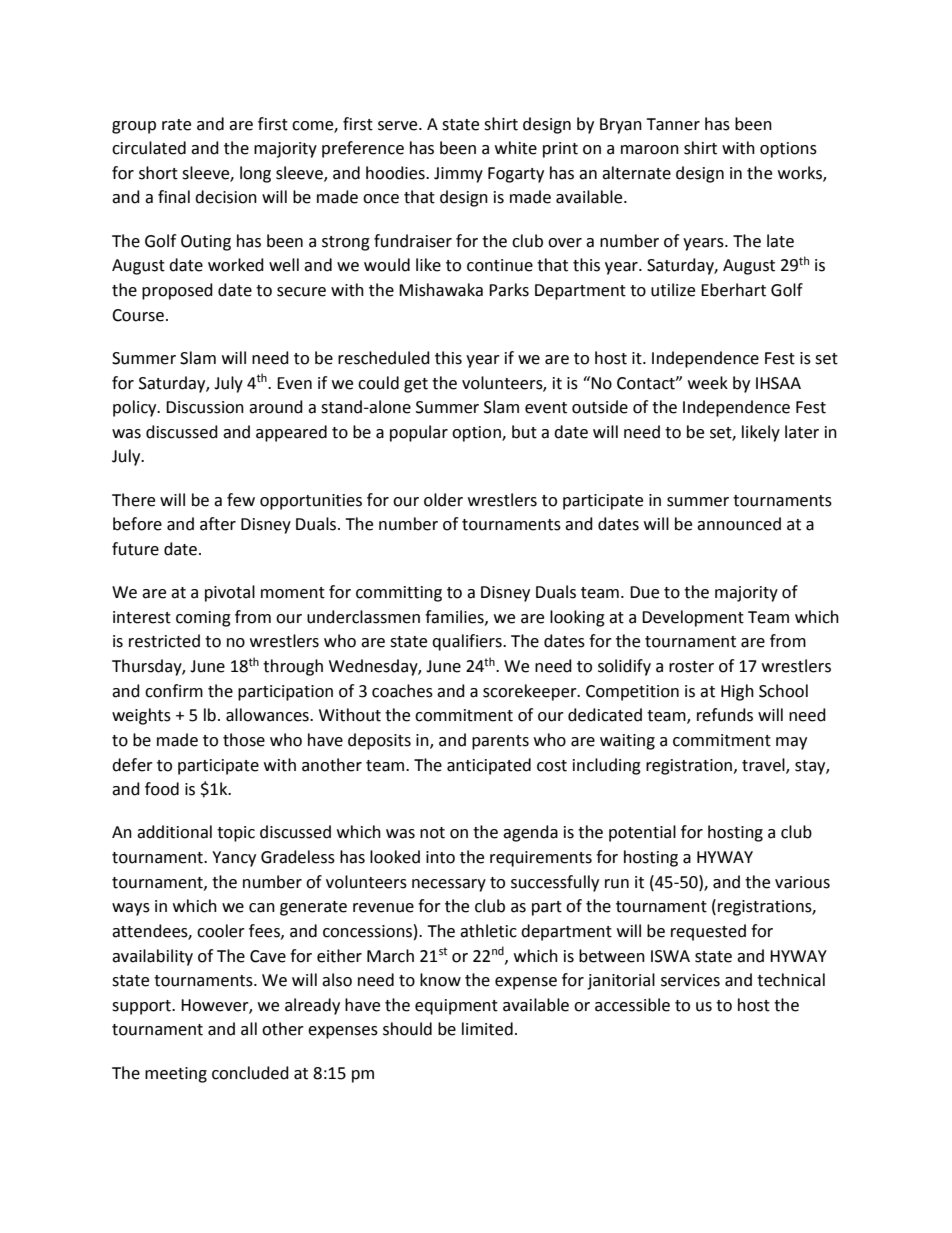  Describe the element at coordinates (673, 124) in the document. I see `Tanner` at that location.
